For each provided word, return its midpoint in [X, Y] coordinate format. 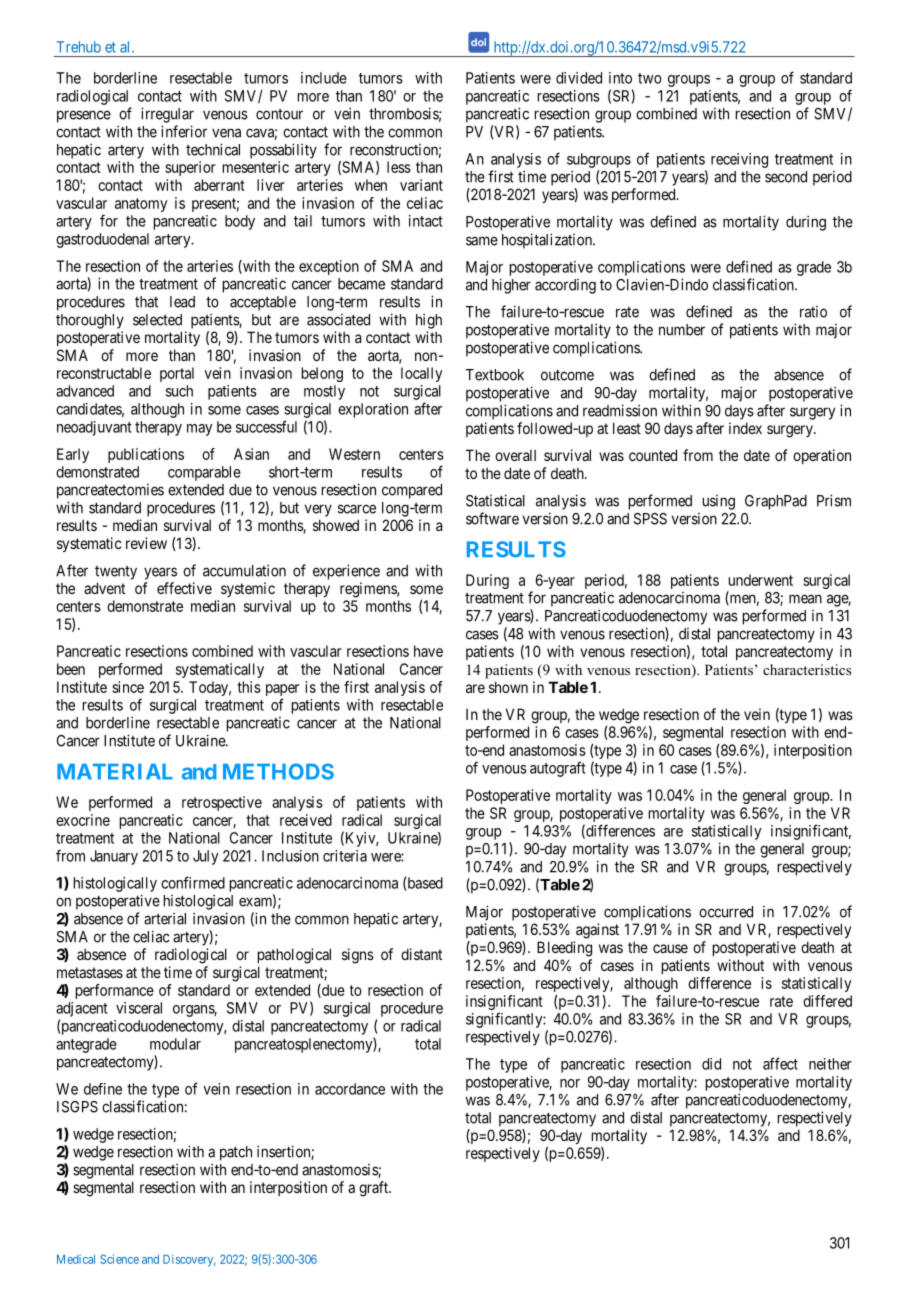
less [399, 167]
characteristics [807, 669]
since [128, 687]
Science [119, 1259]
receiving [739, 160]
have [428, 651]
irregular [167, 115]
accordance [350, 1089]
